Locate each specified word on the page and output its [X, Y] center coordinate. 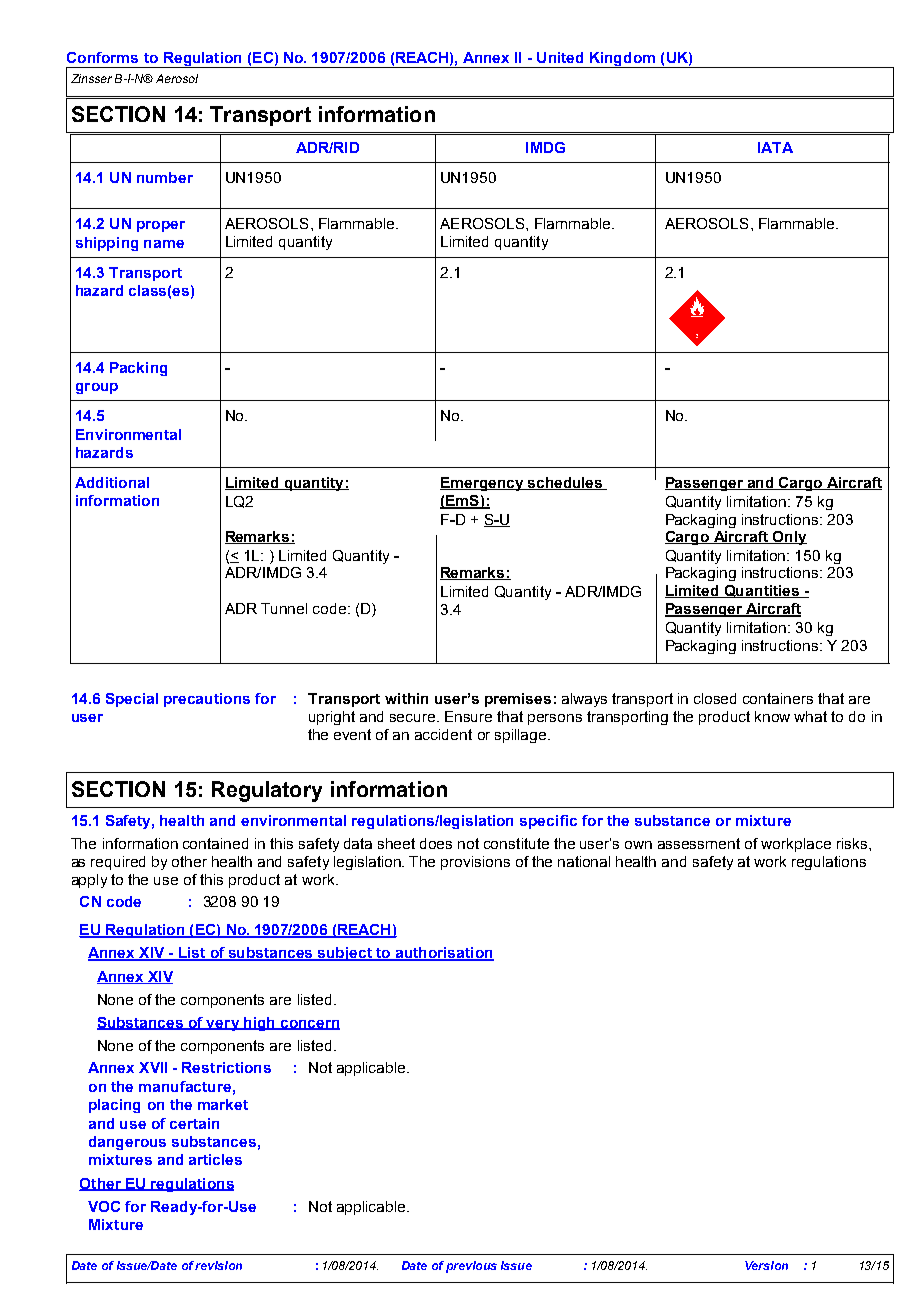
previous [471, 1267]
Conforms [102, 57]
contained [215, 843]
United [560, 57]
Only [788, 538]
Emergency [483, 484]
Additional [112, 482]
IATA [775, 147]
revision [218, 1265]
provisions [475, 863]
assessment [699, 843]
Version [766, 1265]
